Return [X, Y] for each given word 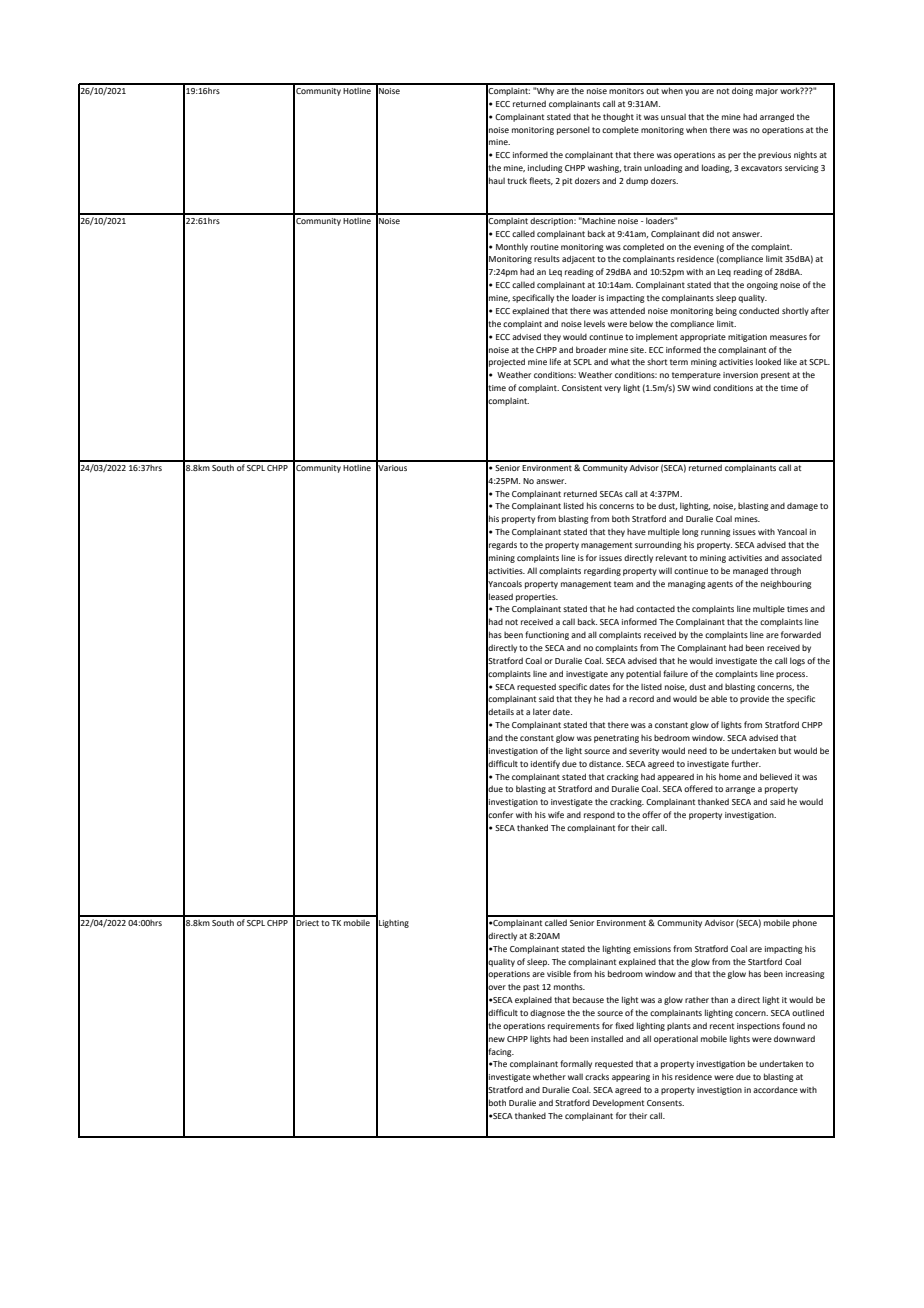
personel [573, 130]
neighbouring [786, 584]
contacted [655, 609]
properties [537, 598]
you [692, 92]
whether [549, 1076]
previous [774, 156]
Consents [665, 1103]
